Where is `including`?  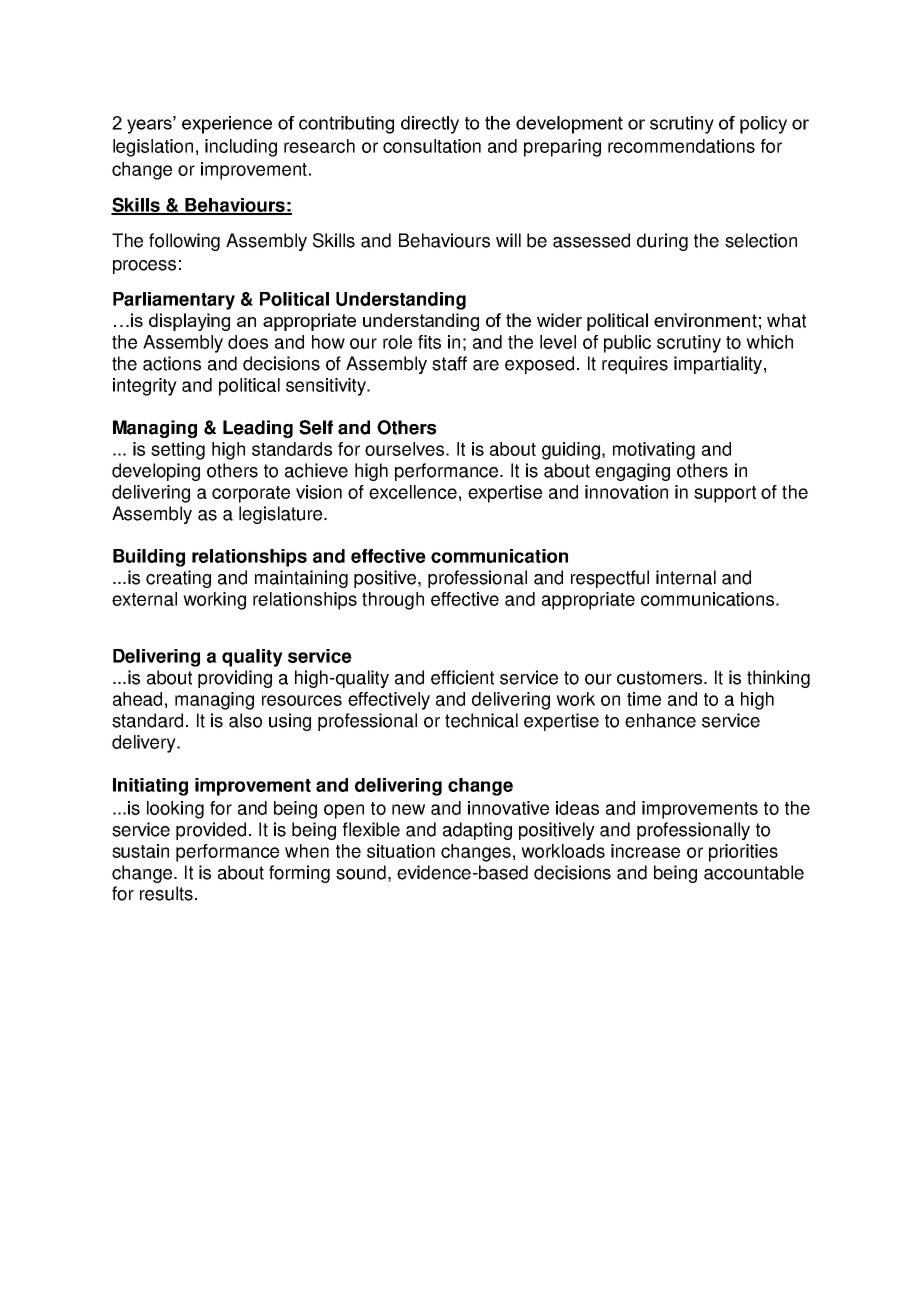
including is located at coordinates (241, 148).
